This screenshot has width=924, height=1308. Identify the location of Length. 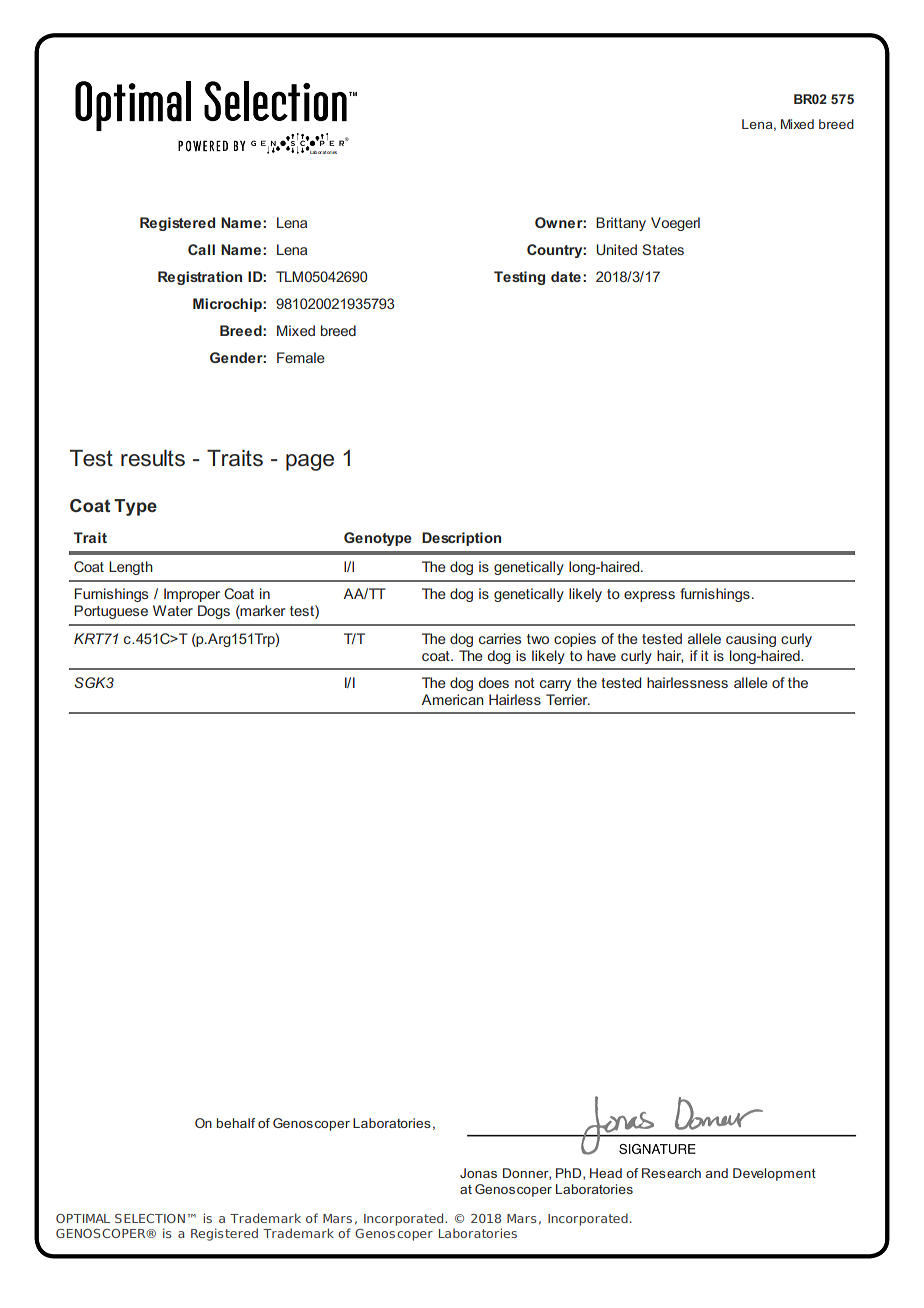
(131, 568).
